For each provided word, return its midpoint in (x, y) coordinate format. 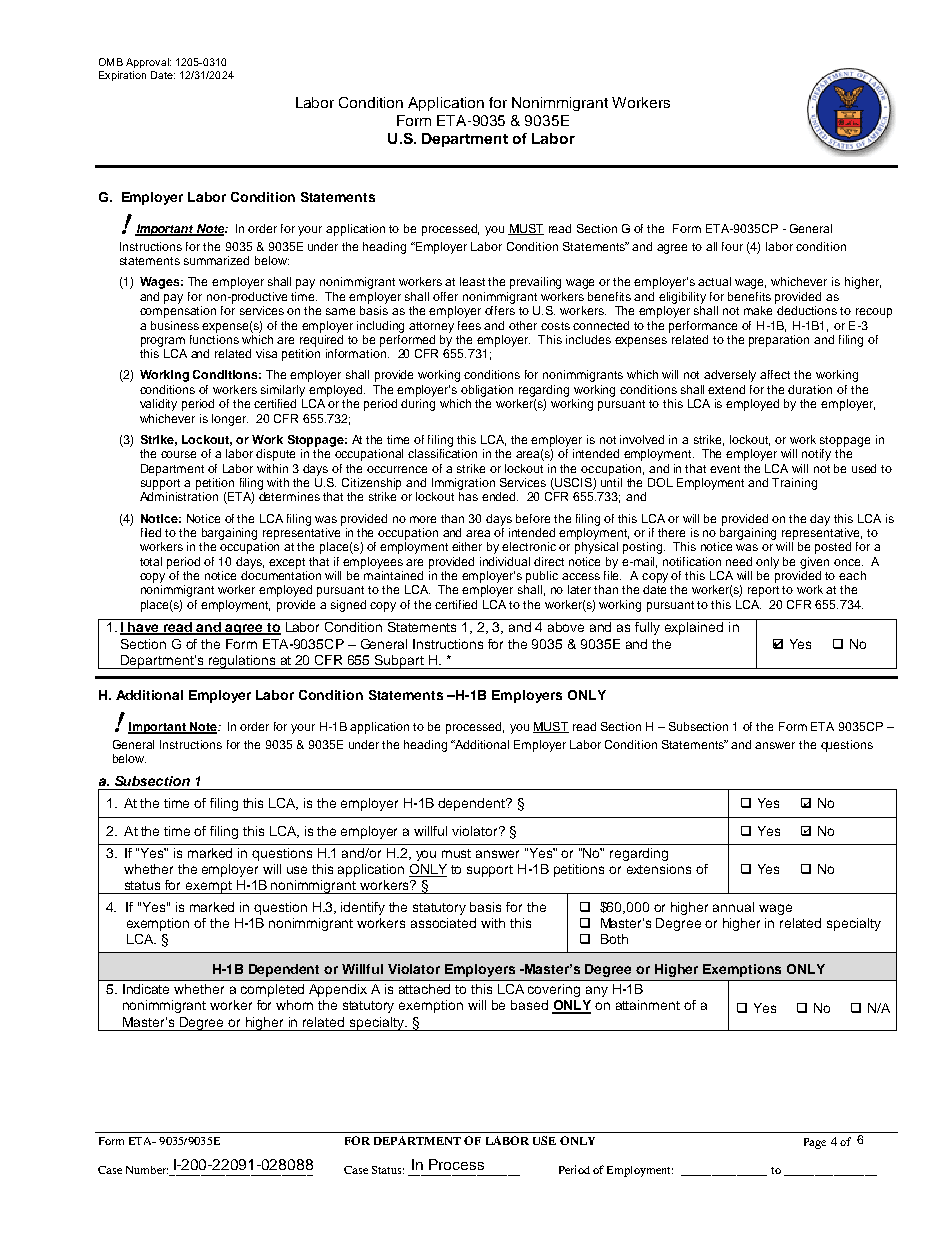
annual (733, 907)
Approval (148, 63)
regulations (242, 662)
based (529, 1005)
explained (694, 628)
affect (775, 374)
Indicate (146, 989)
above (566, 627)
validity (158, 405)
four (732, 246)
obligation (487, 391)
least (472, 281)
